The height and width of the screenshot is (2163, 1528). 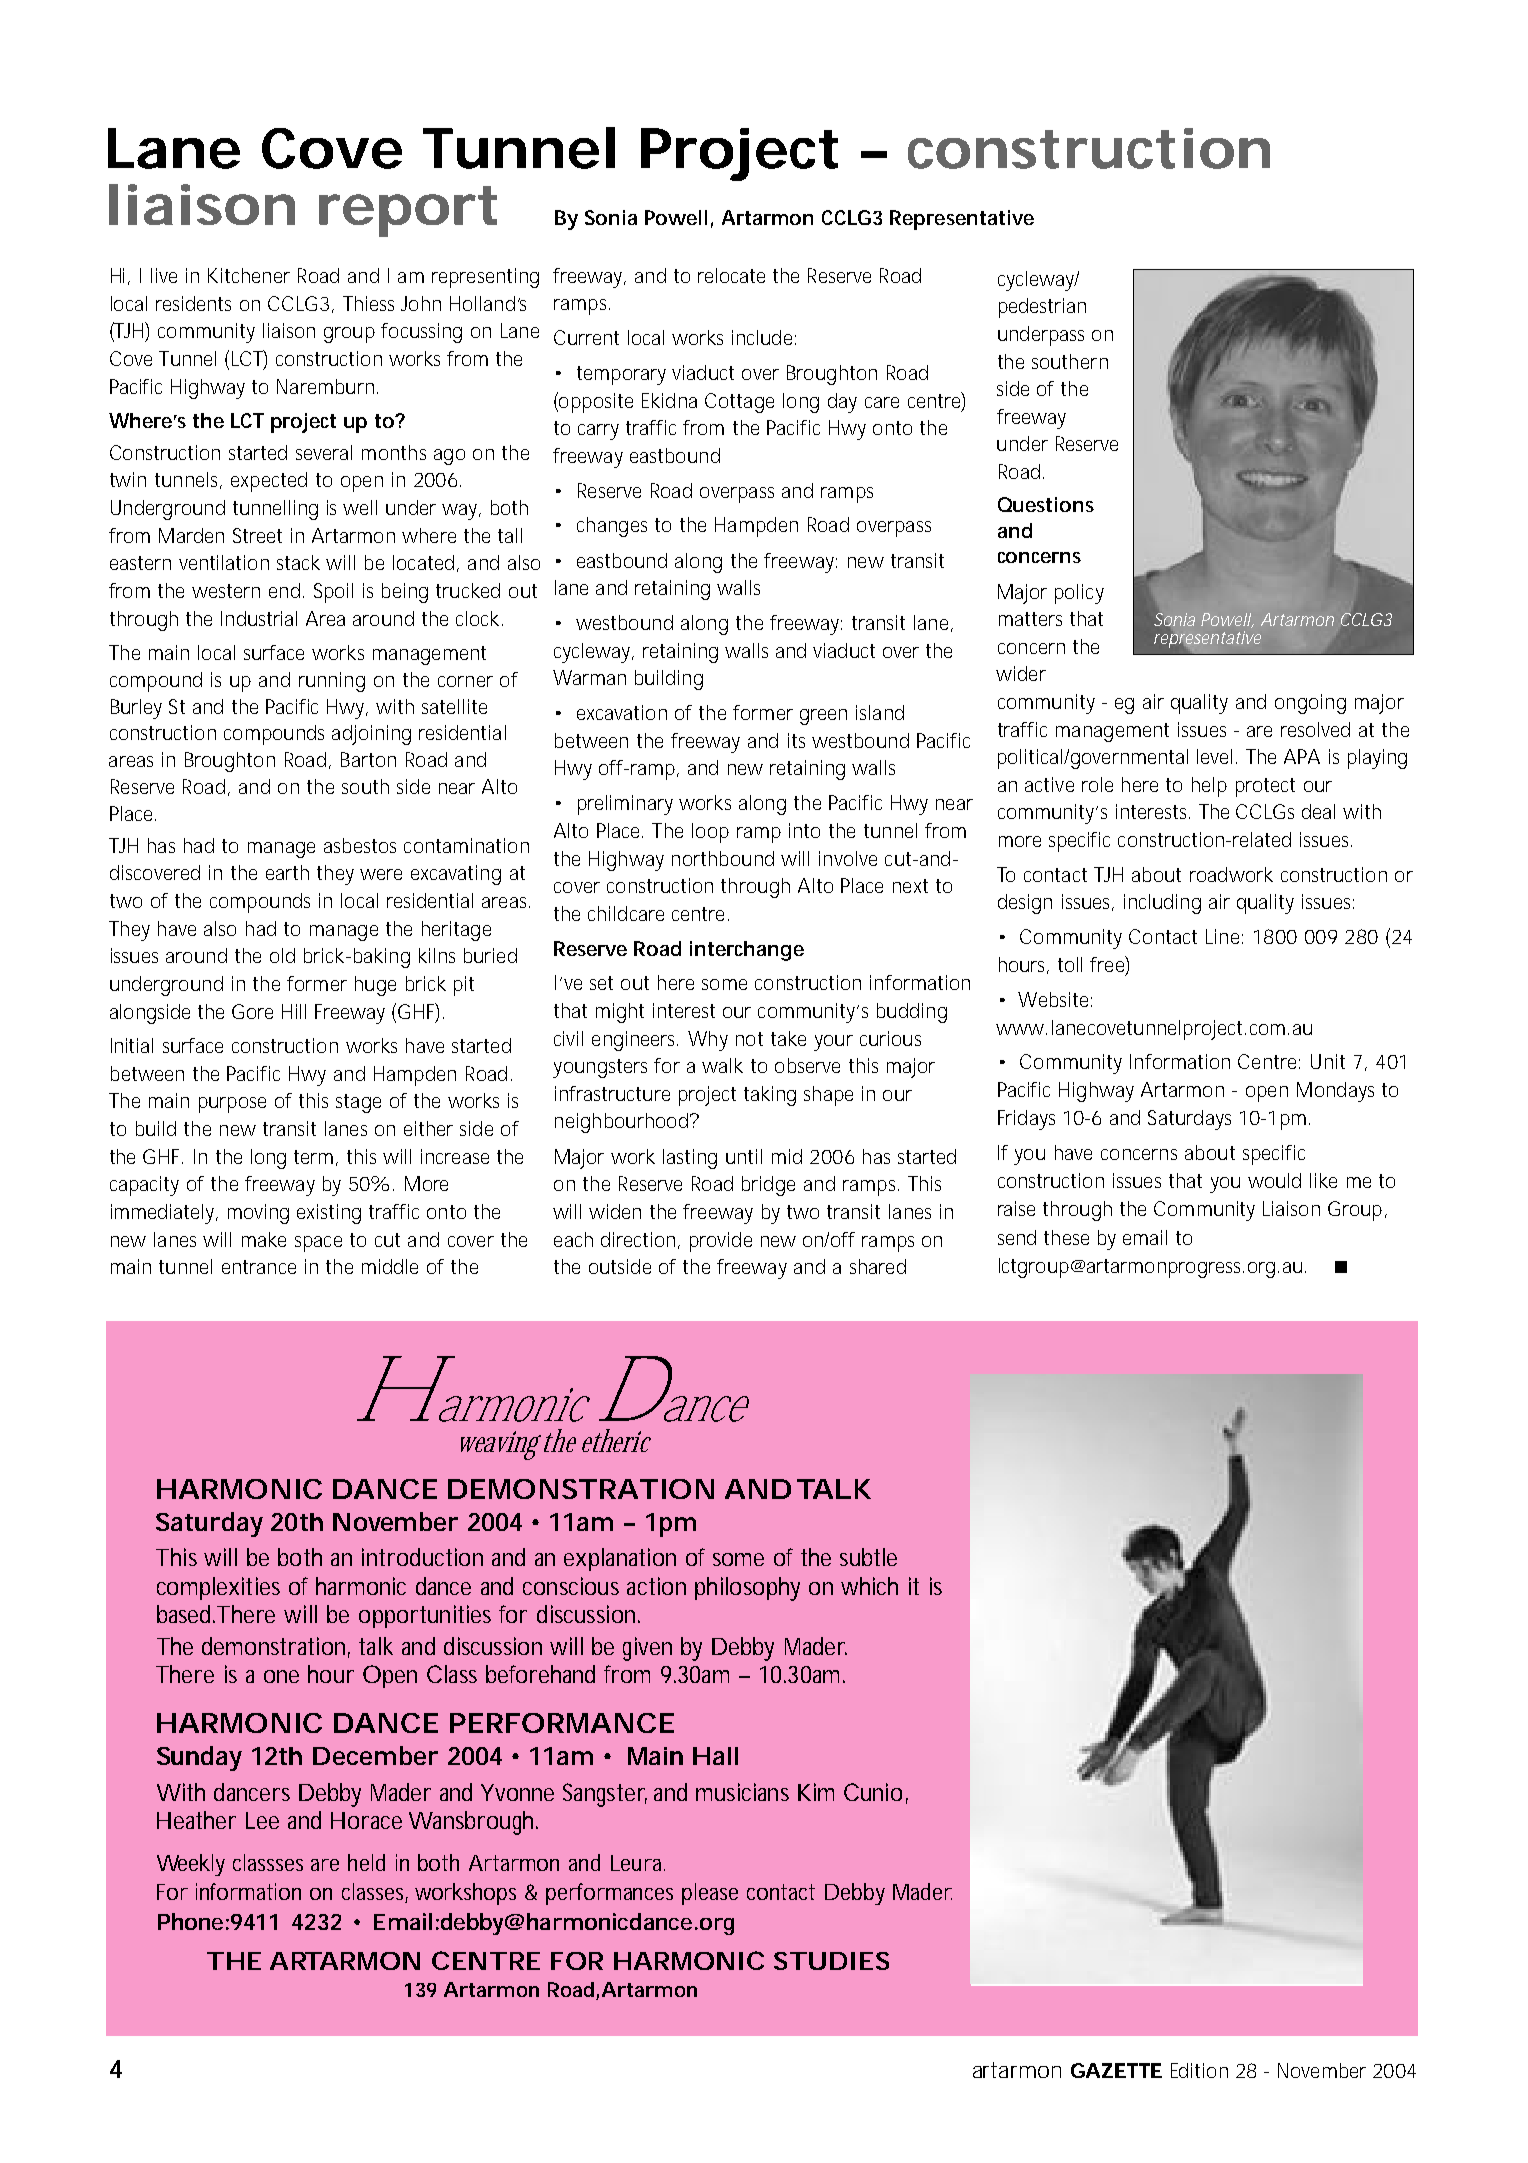 I want to click on these, so click(x=1066, y=1237).
